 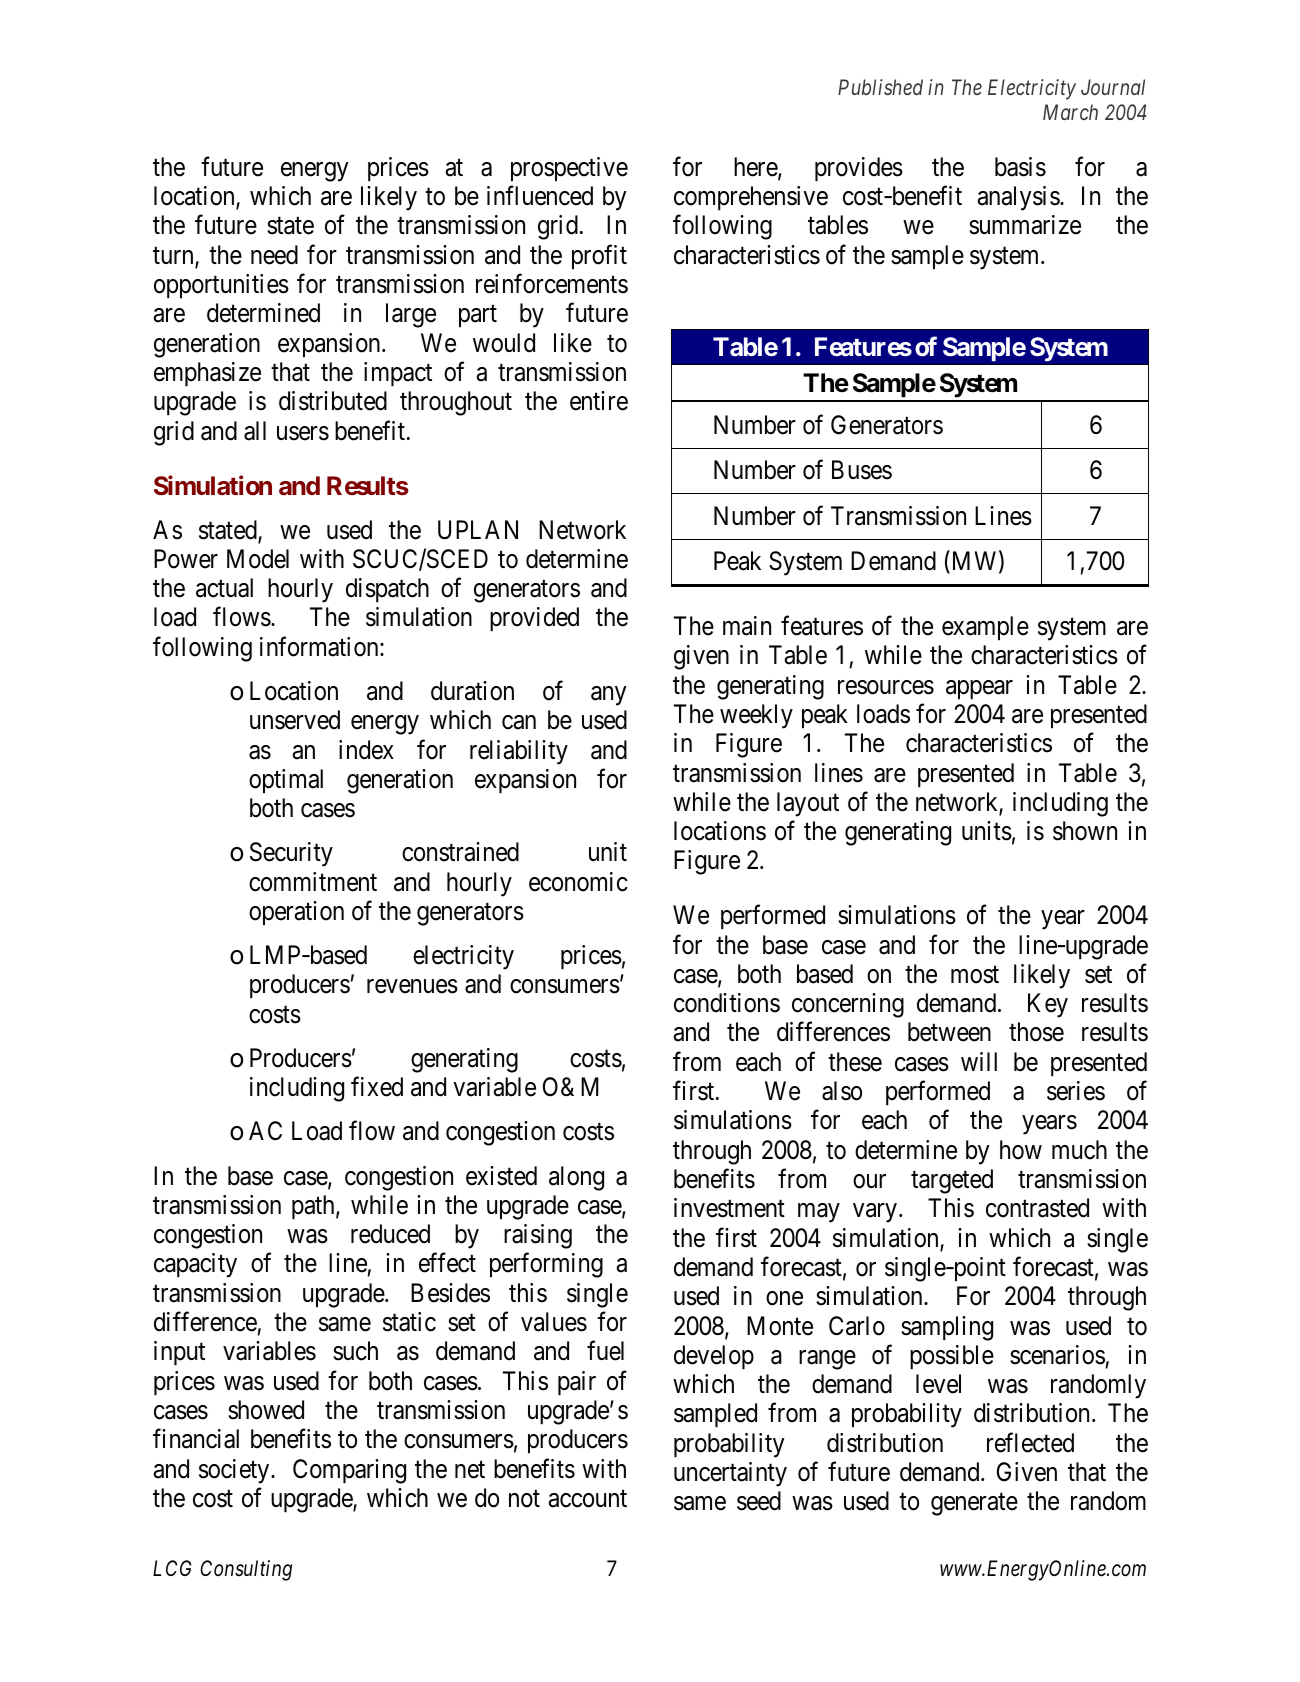 What do you see at coordinates (747, 626) in the screenshot?
I see `main` at bounding box center [747, 626].
